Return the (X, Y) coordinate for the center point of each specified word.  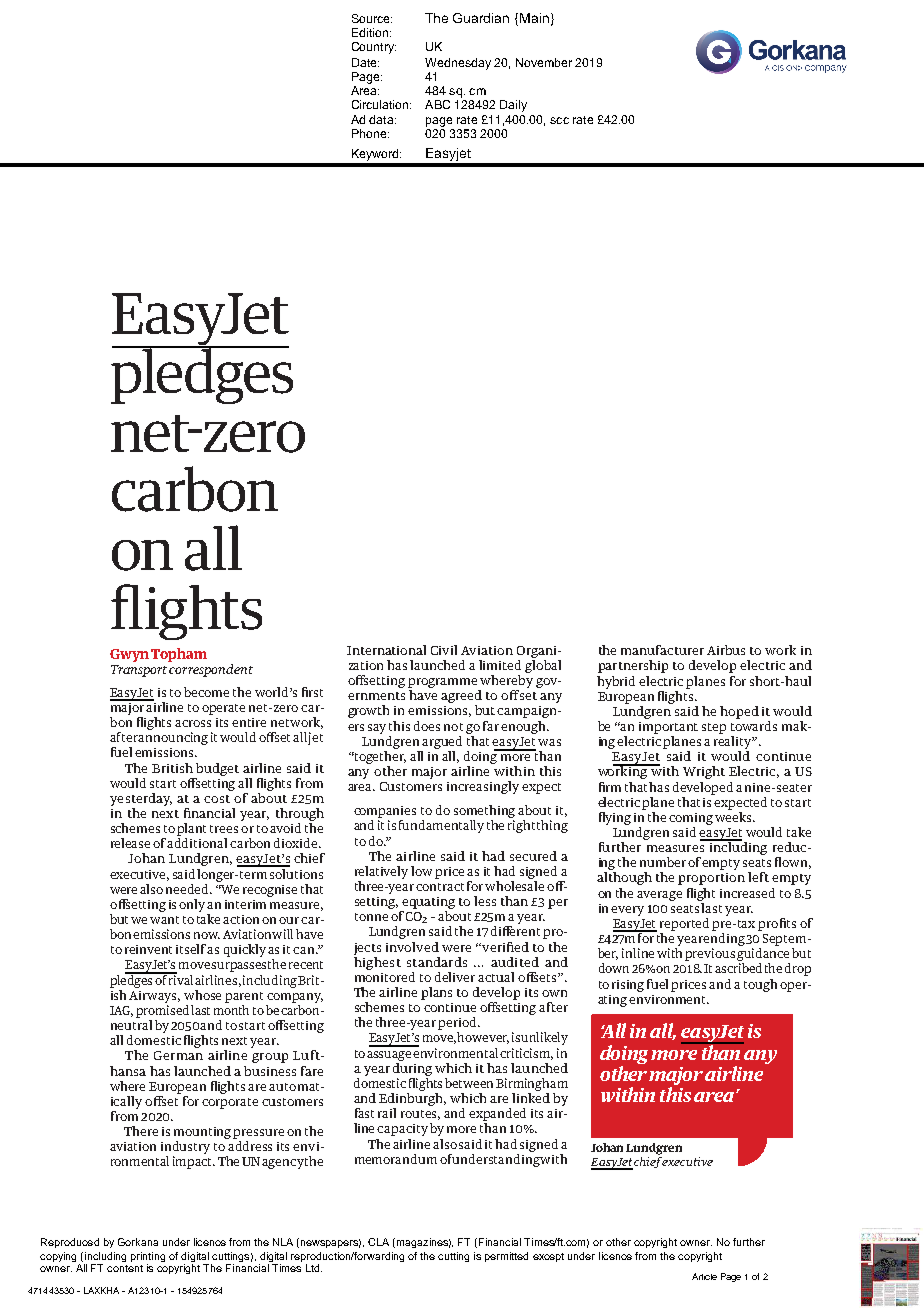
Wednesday (458, 64)
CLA (378, 1242)
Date (365, 62)
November (544, 62)
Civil (444, 650)
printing (148, 1258)
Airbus (726, 650)
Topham (179, 655)
